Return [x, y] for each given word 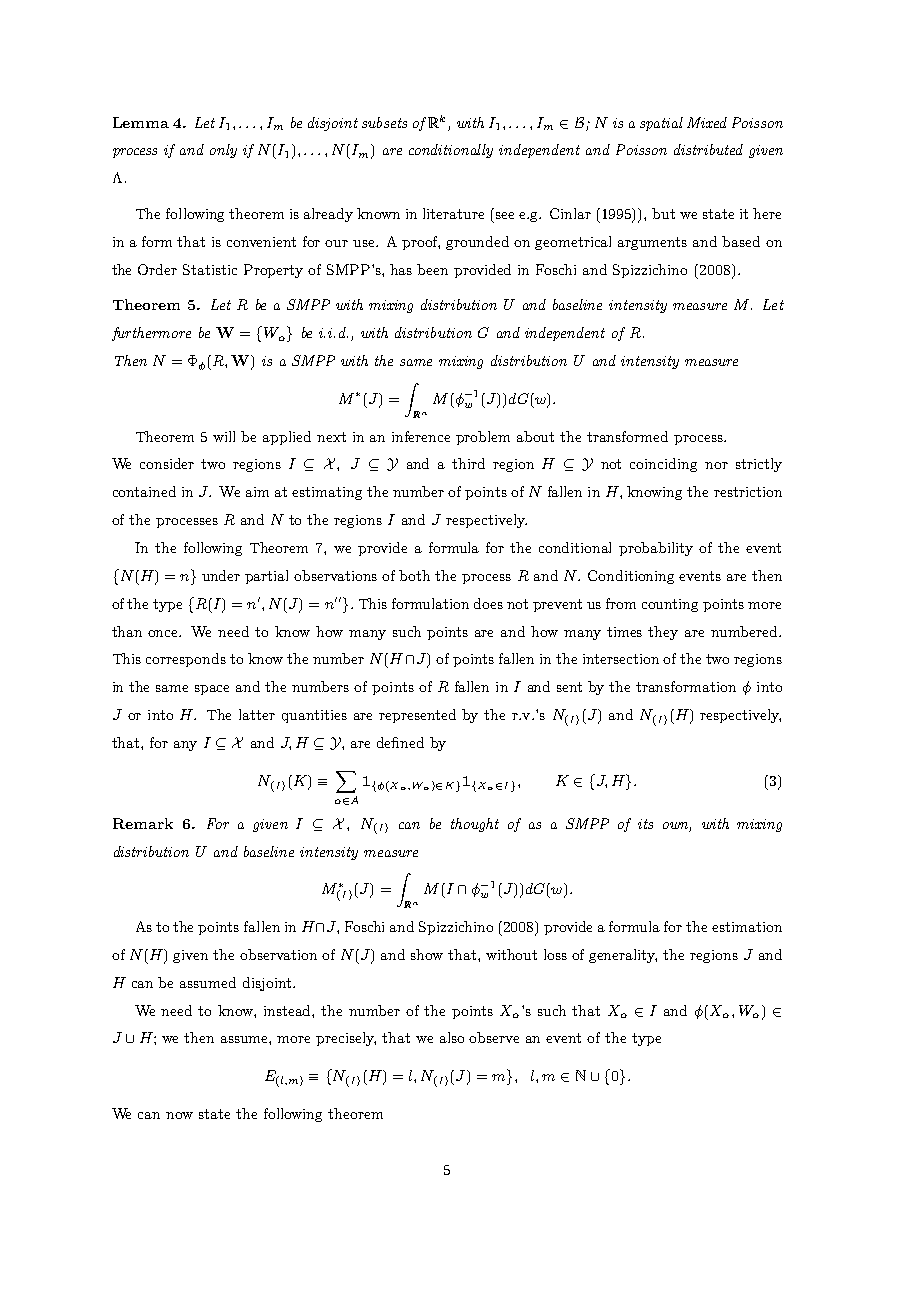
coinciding [663, 465]
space [212, 690]
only [223, 151]
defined [400, 742]
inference [421, 436]
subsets [384, 122]
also [452, 1037]
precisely [346, 1039]
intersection [621, 659]
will [224, 436]
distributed [708, 149]
